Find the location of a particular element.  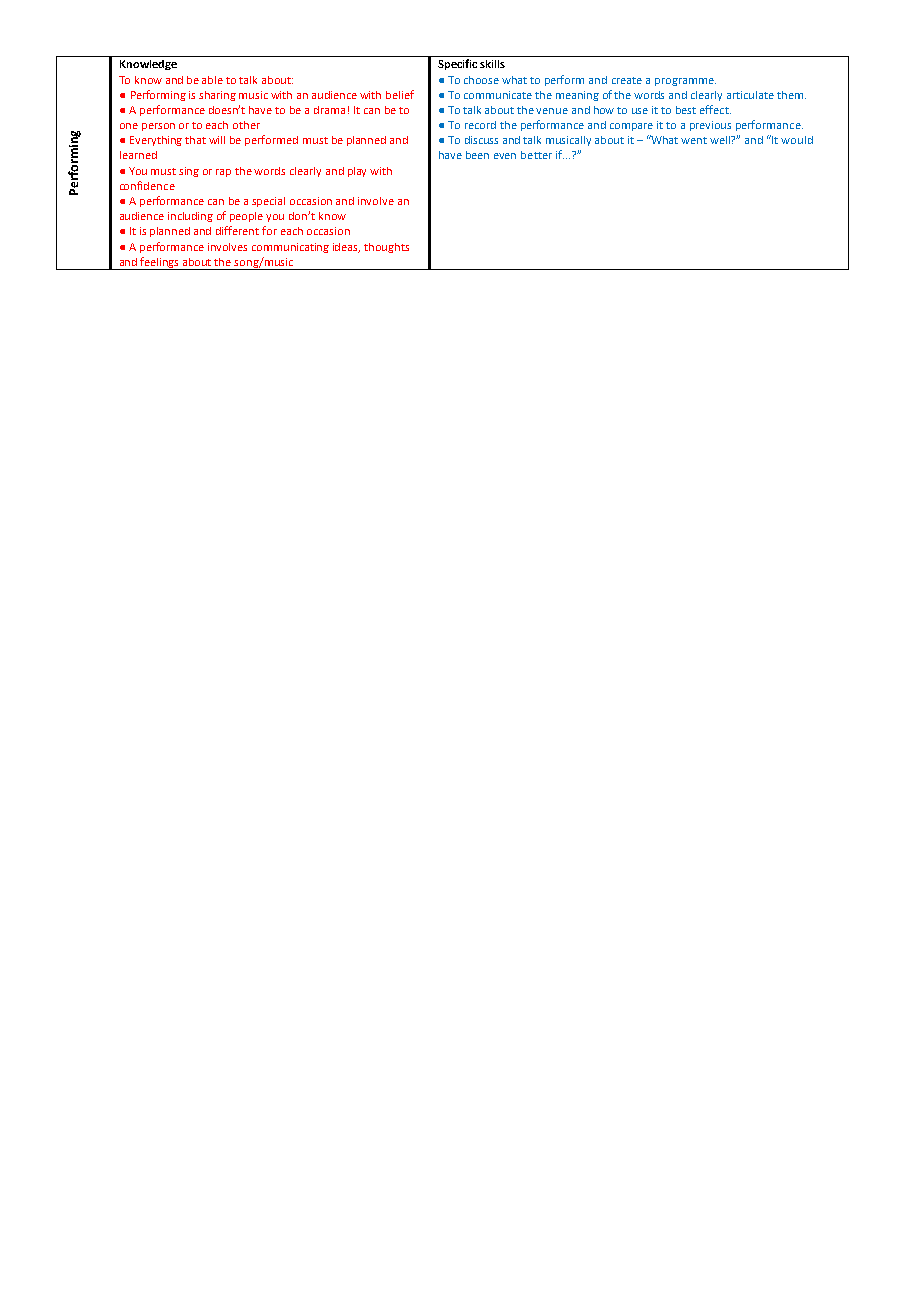

went is located at coordinates (694, 140).
